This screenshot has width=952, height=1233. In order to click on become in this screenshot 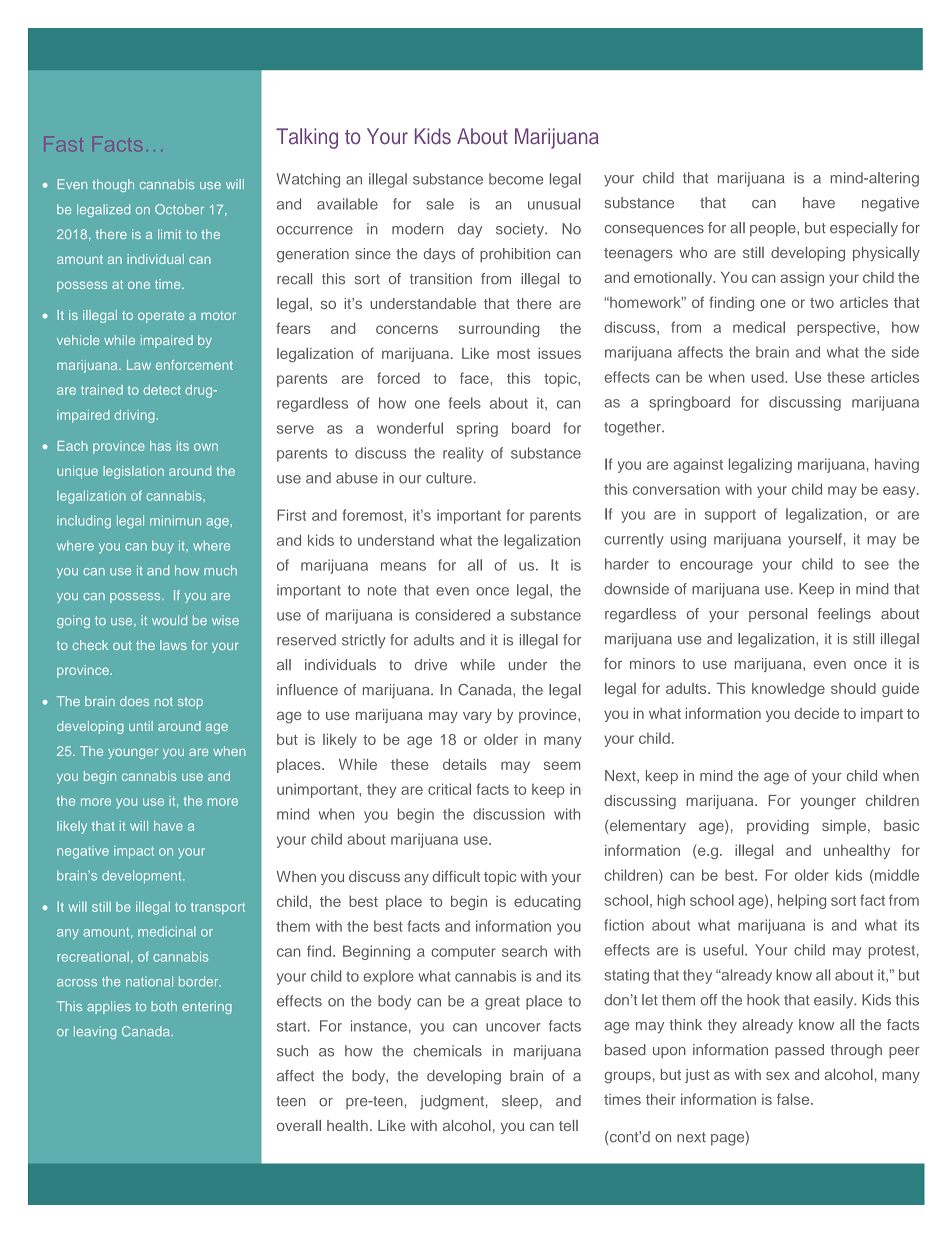, I will do `click(516, 179)`.
